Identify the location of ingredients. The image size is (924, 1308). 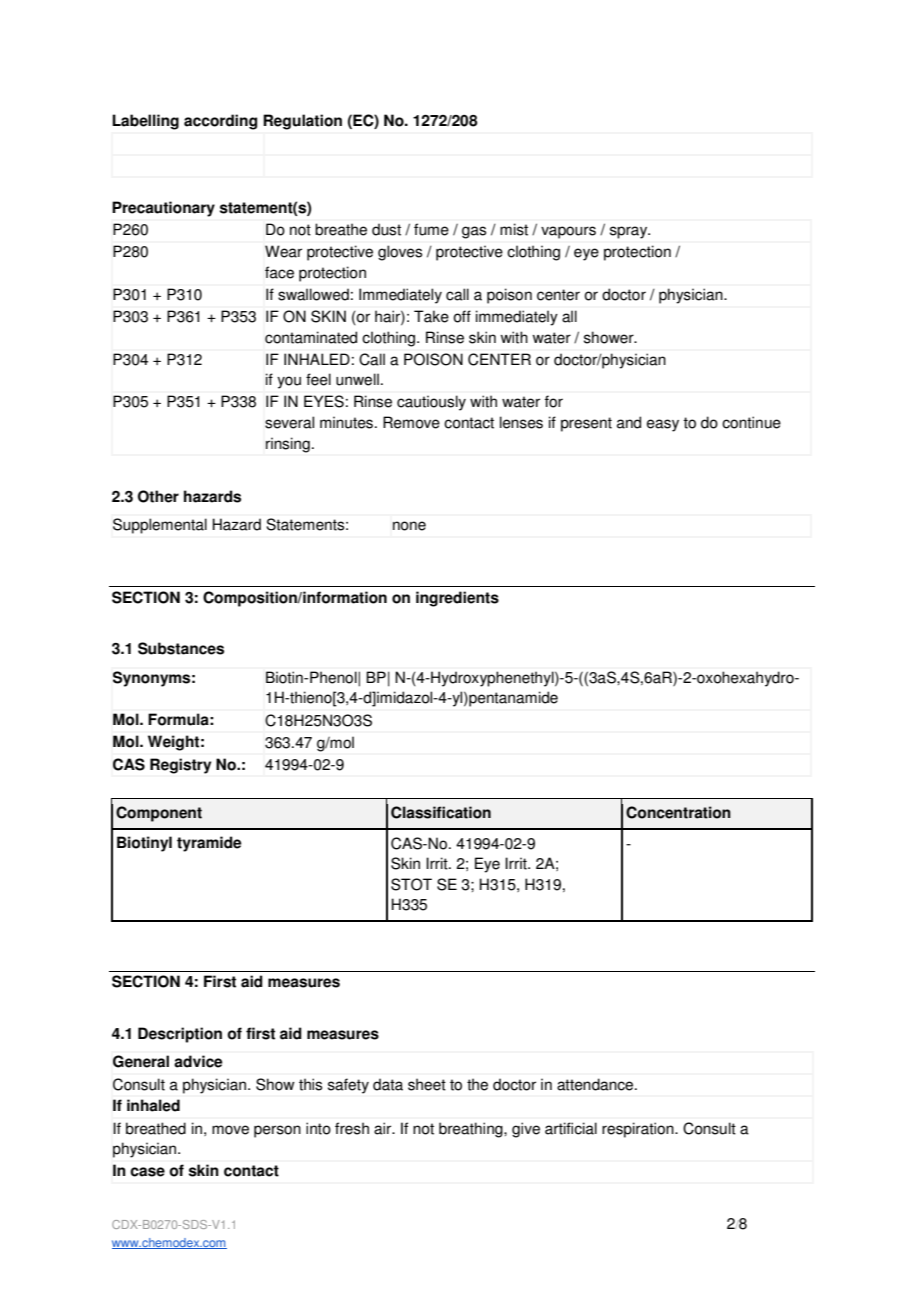
(457, 599).
